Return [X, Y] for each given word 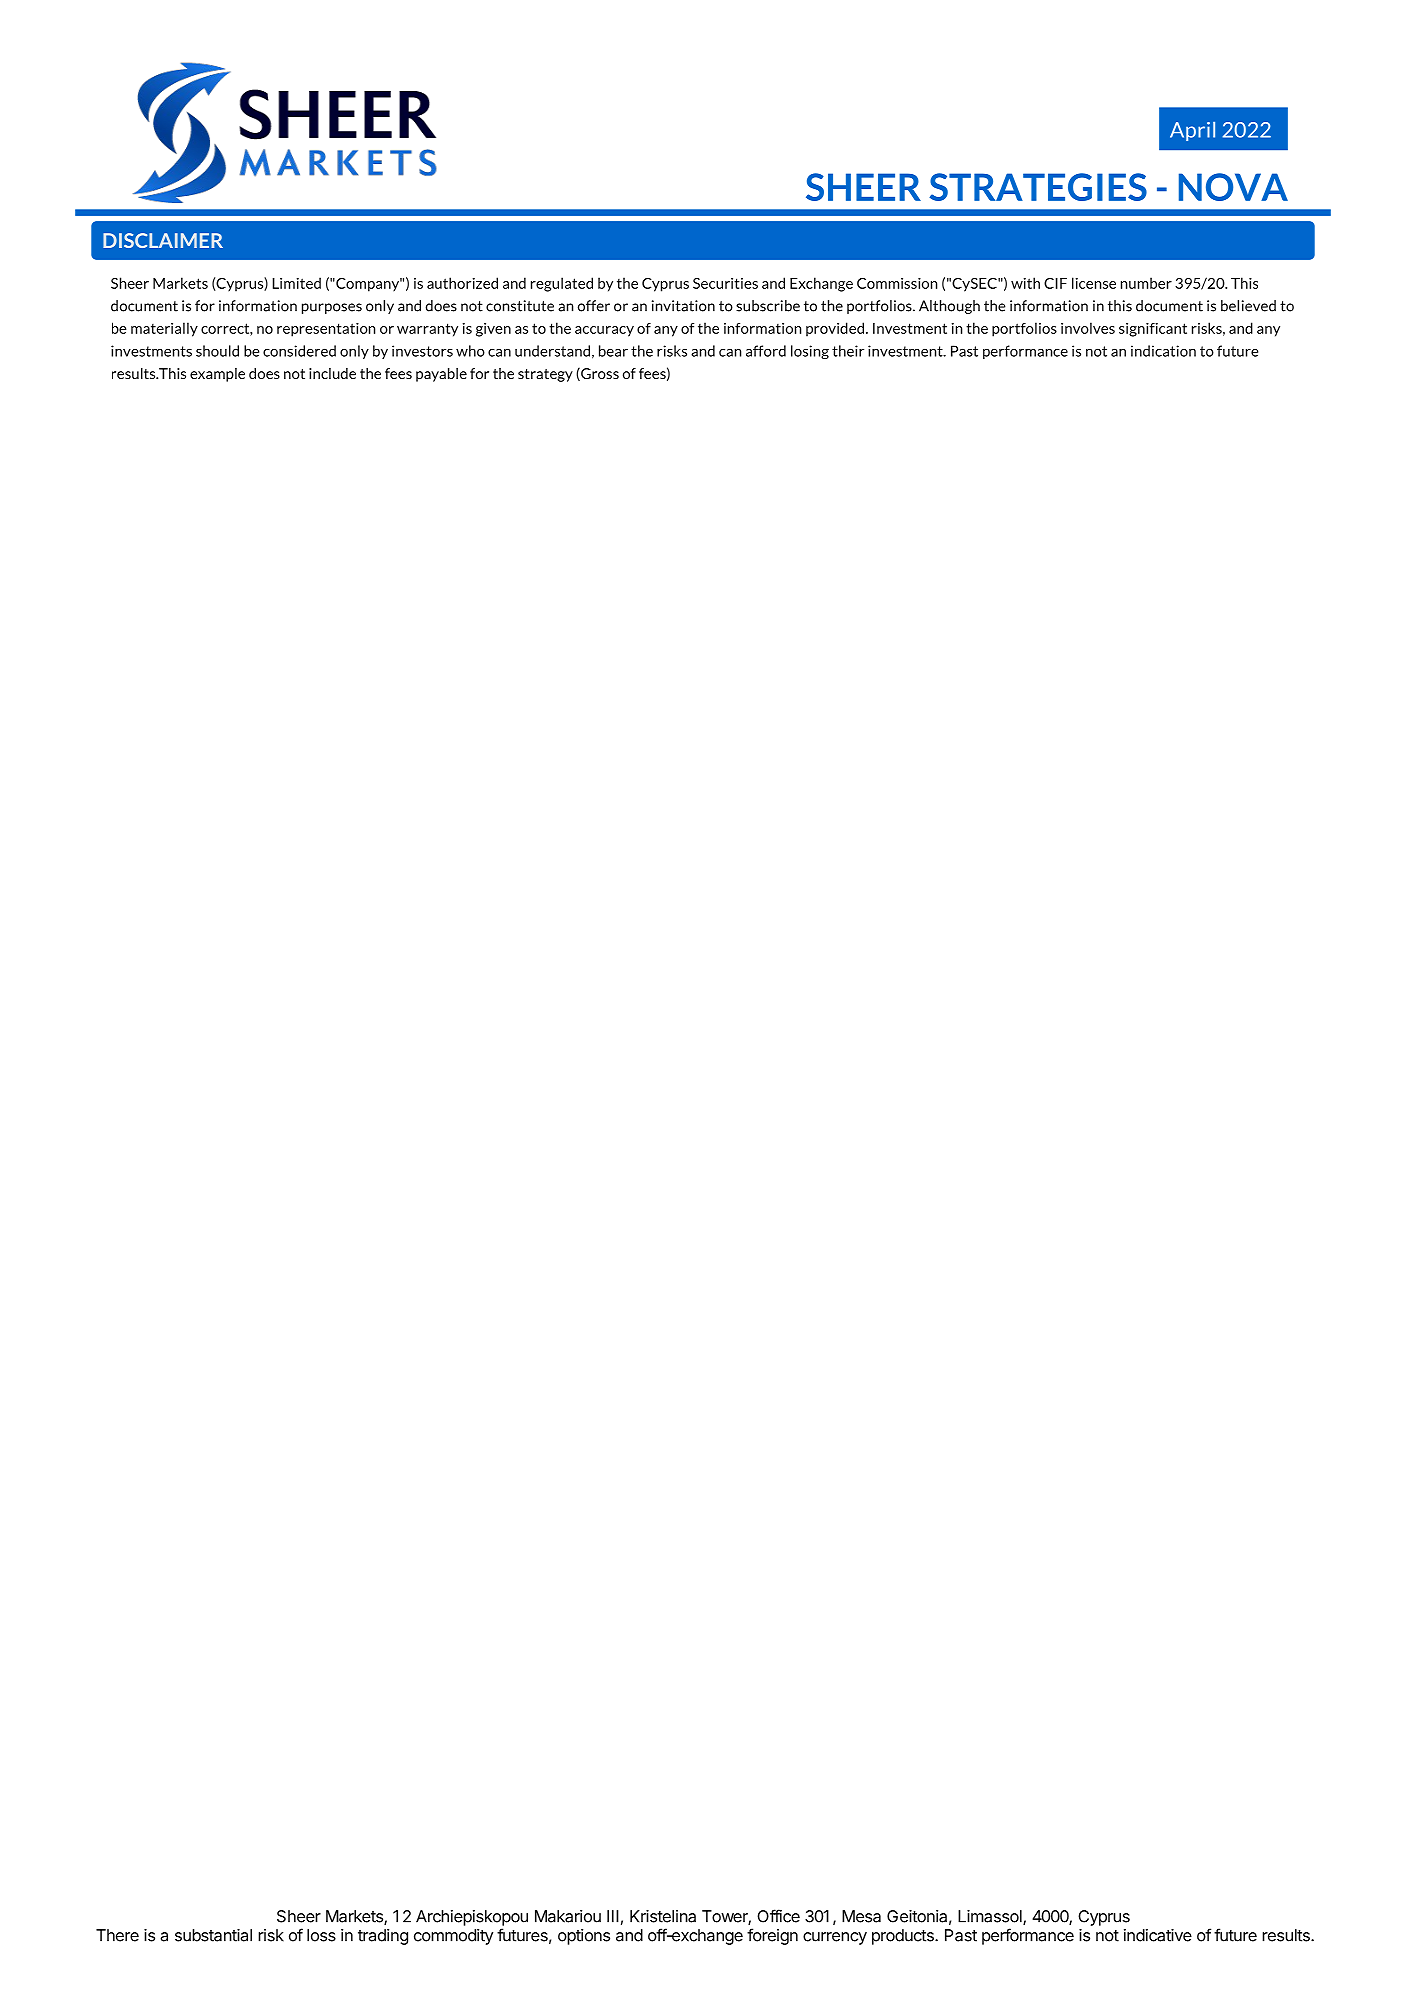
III [613, 1916]
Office [778, 1916]
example [217, 375]
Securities [725, 283]
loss [321, 1935]
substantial [213, 1935]
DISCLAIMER [163, 240]
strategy [545, 375]
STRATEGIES [1038, 187]
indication [1163, 351]
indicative [1158, 1935]
